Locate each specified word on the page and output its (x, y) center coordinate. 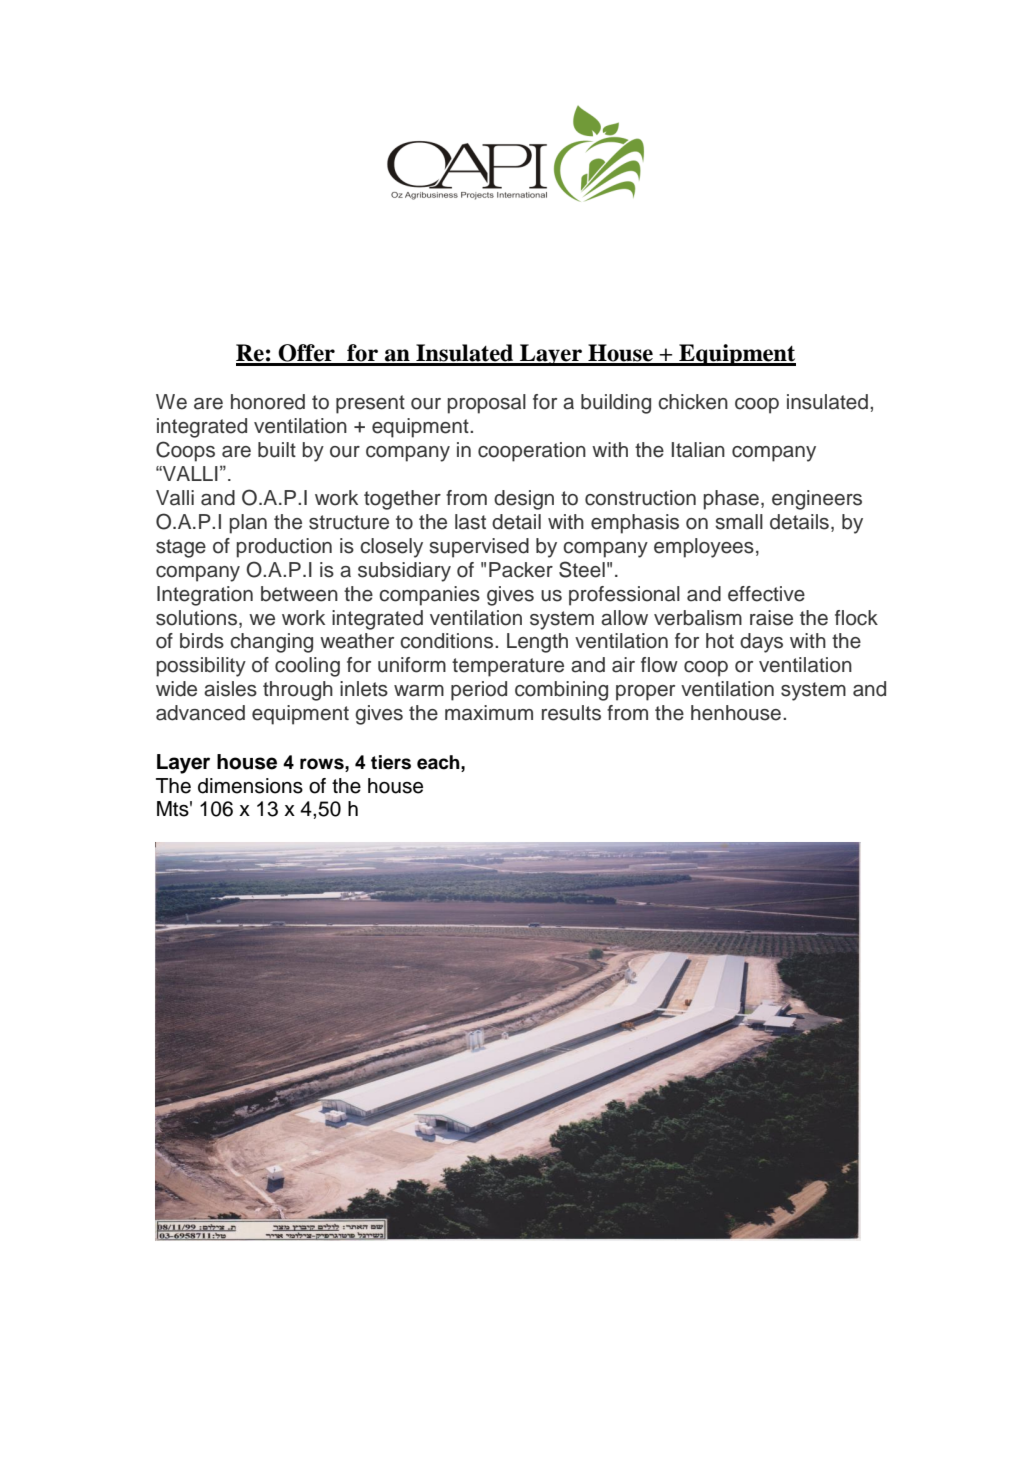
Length (537, 643)
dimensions (250, 786)
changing (271, 643)
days (761, 643)
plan (248, 524)
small (739, 522)
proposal (487, 404)
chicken (693, 402)
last (470, 522)
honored (268, 402)
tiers (391, 762)
